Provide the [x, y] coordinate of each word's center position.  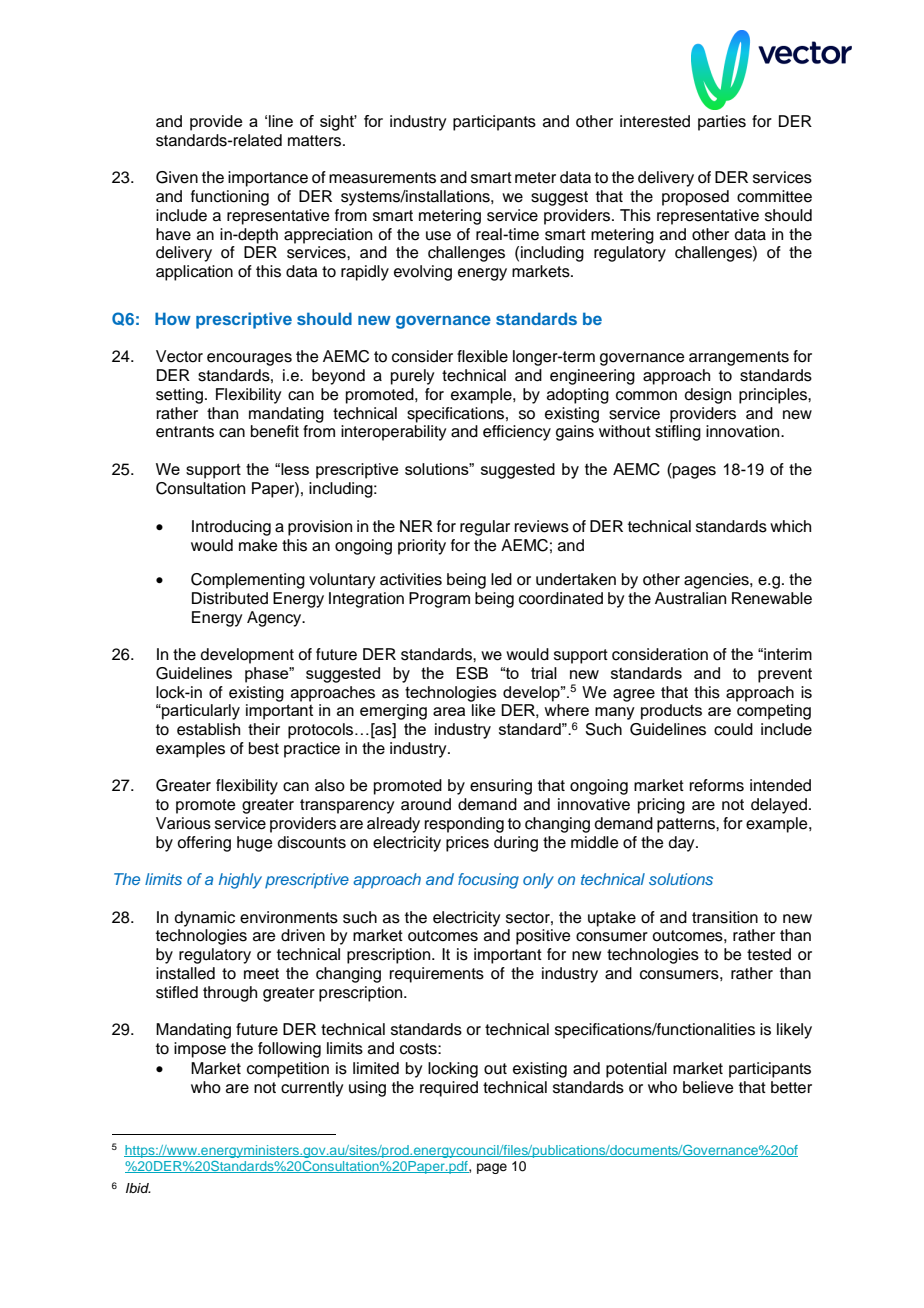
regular [485, 528]
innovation [744, 431]
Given [177, 177]
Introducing [231, 528]
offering [204, 844]
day [683, 844]
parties [722, 123]
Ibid [138, 1188]
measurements [382, 178]
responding [464, 825]
